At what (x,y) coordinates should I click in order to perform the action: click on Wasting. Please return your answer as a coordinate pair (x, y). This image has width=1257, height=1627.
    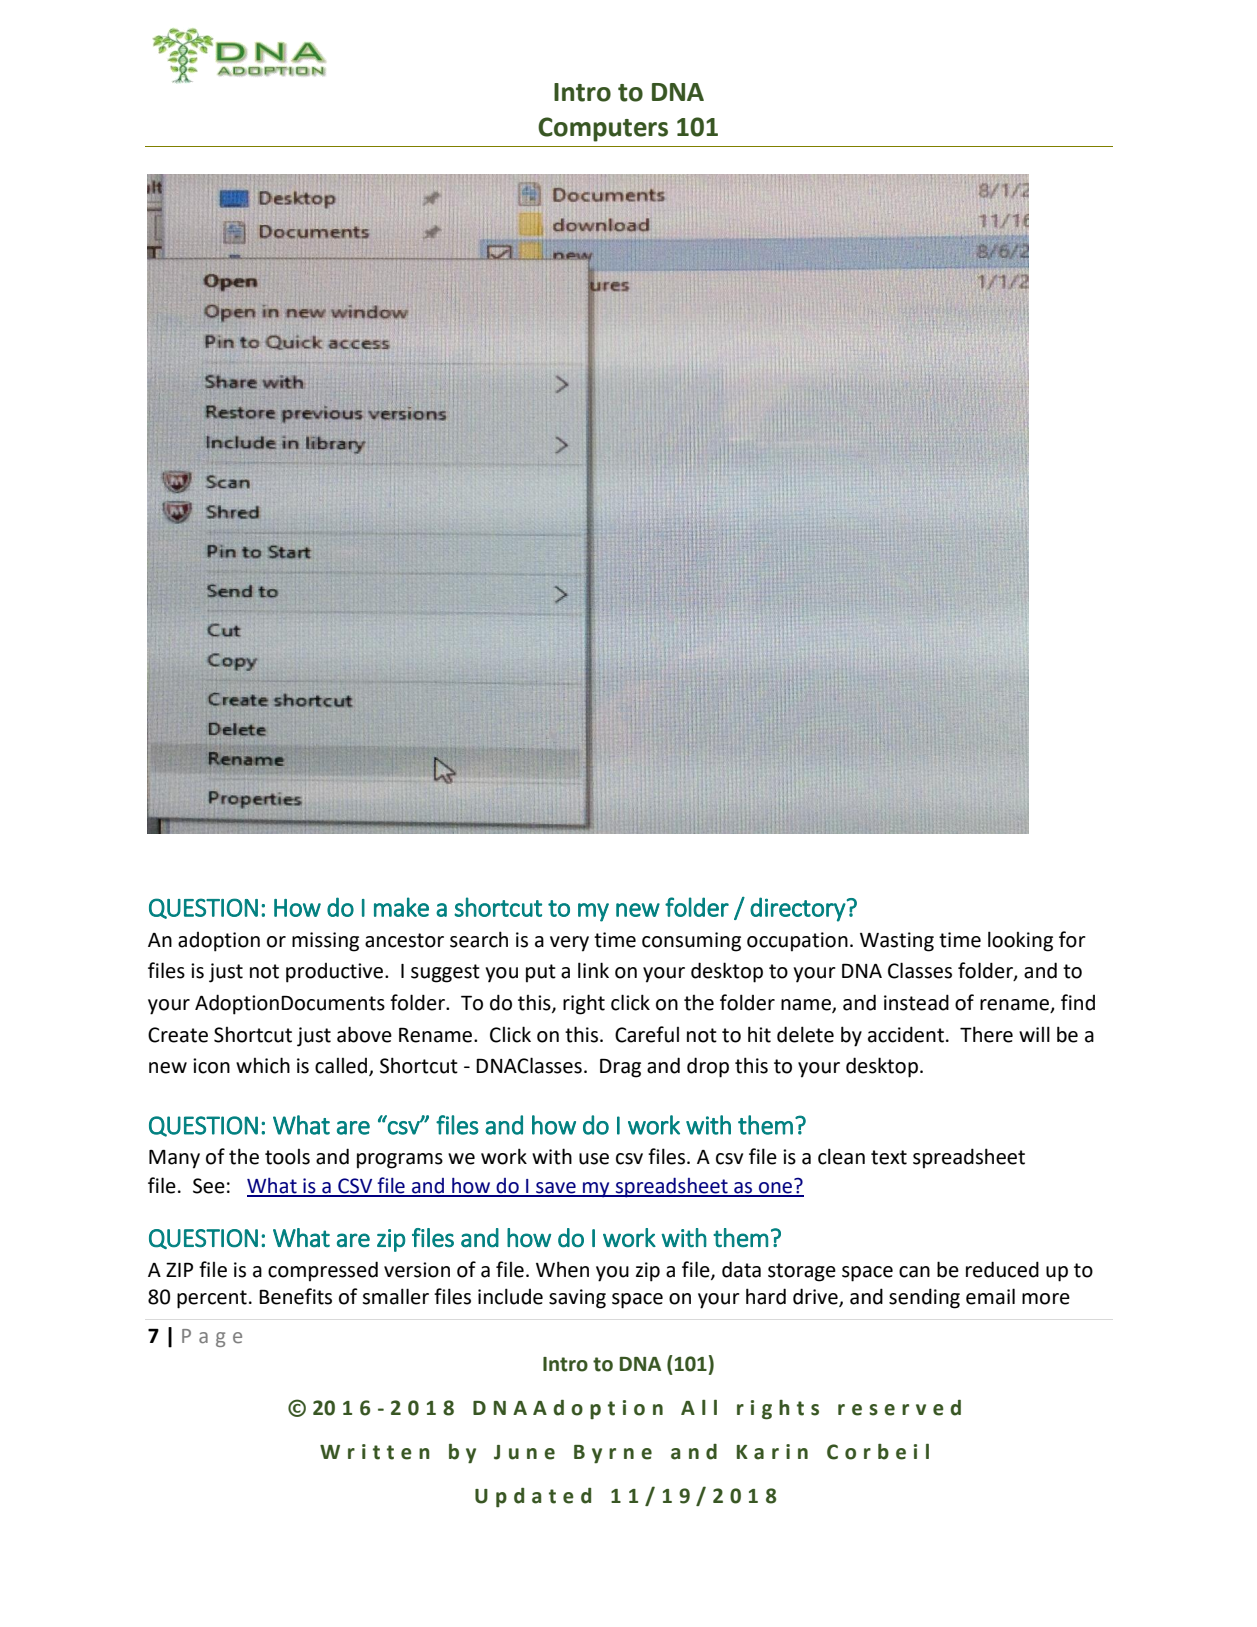
    Looking at the image, I should click on (897, 942).
